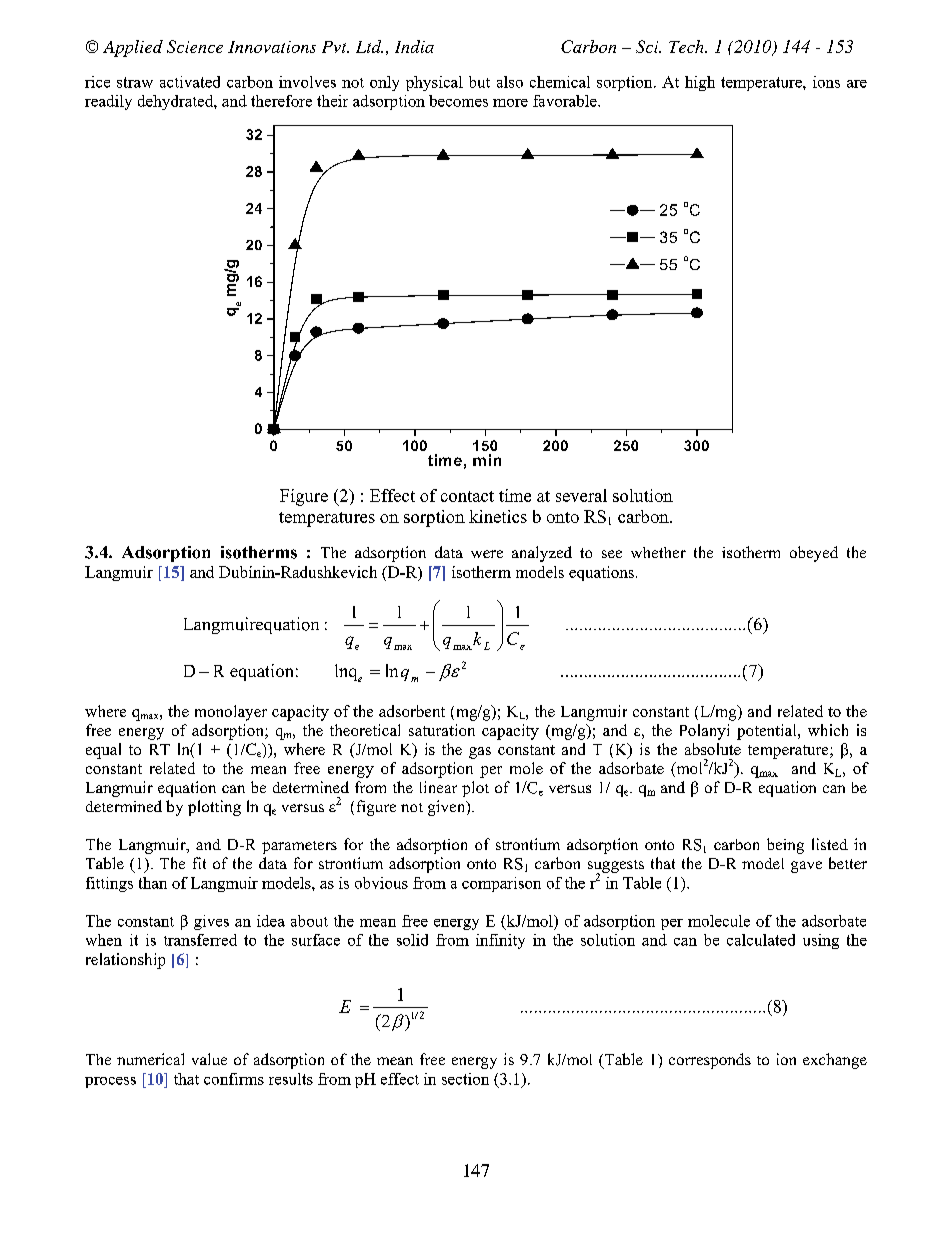 This screenshot has width=952, height=1233. I want to click on activated, so click(190, 82).
